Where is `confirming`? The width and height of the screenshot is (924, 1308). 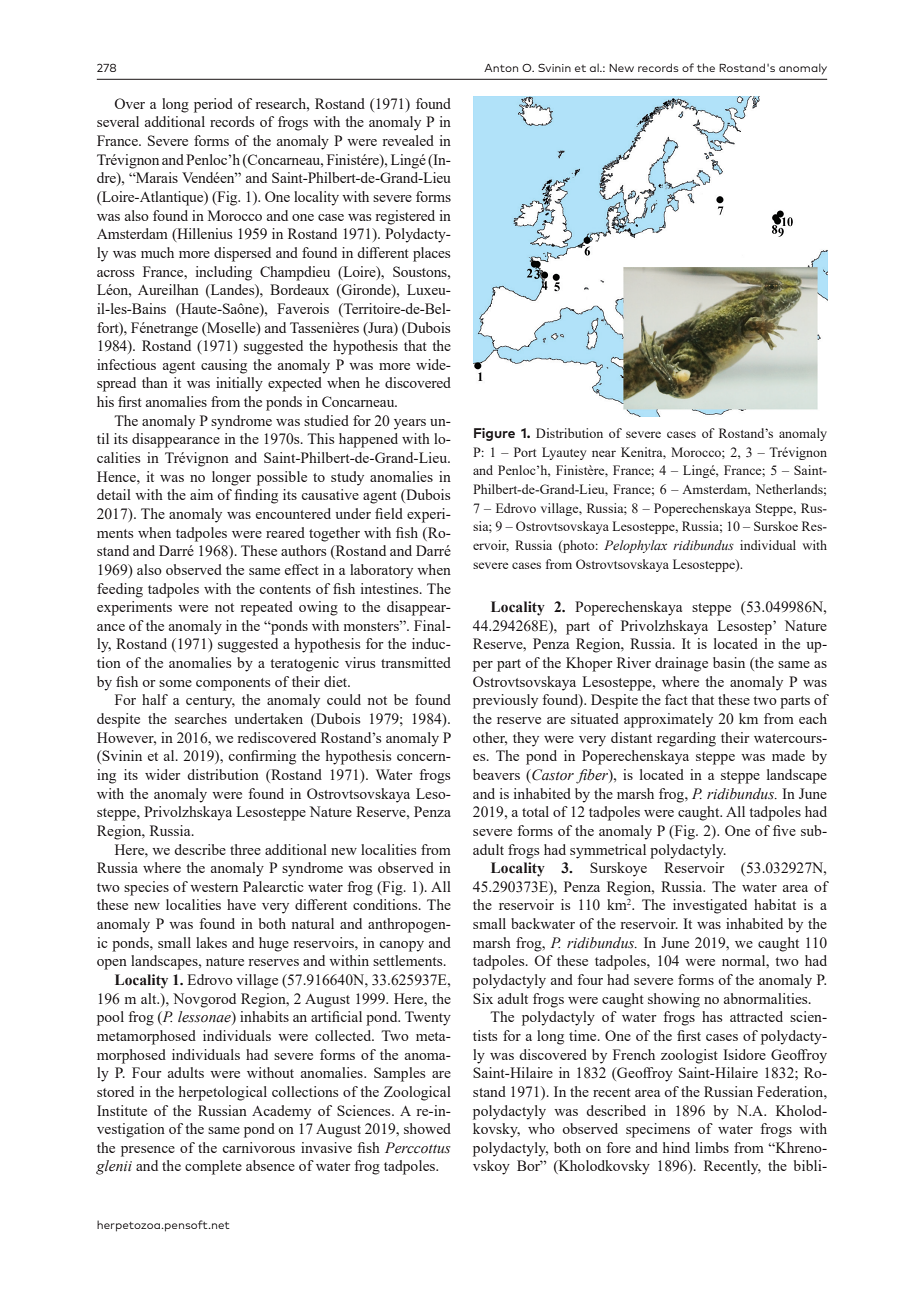
confirming is located at coordinates (262, 757).
